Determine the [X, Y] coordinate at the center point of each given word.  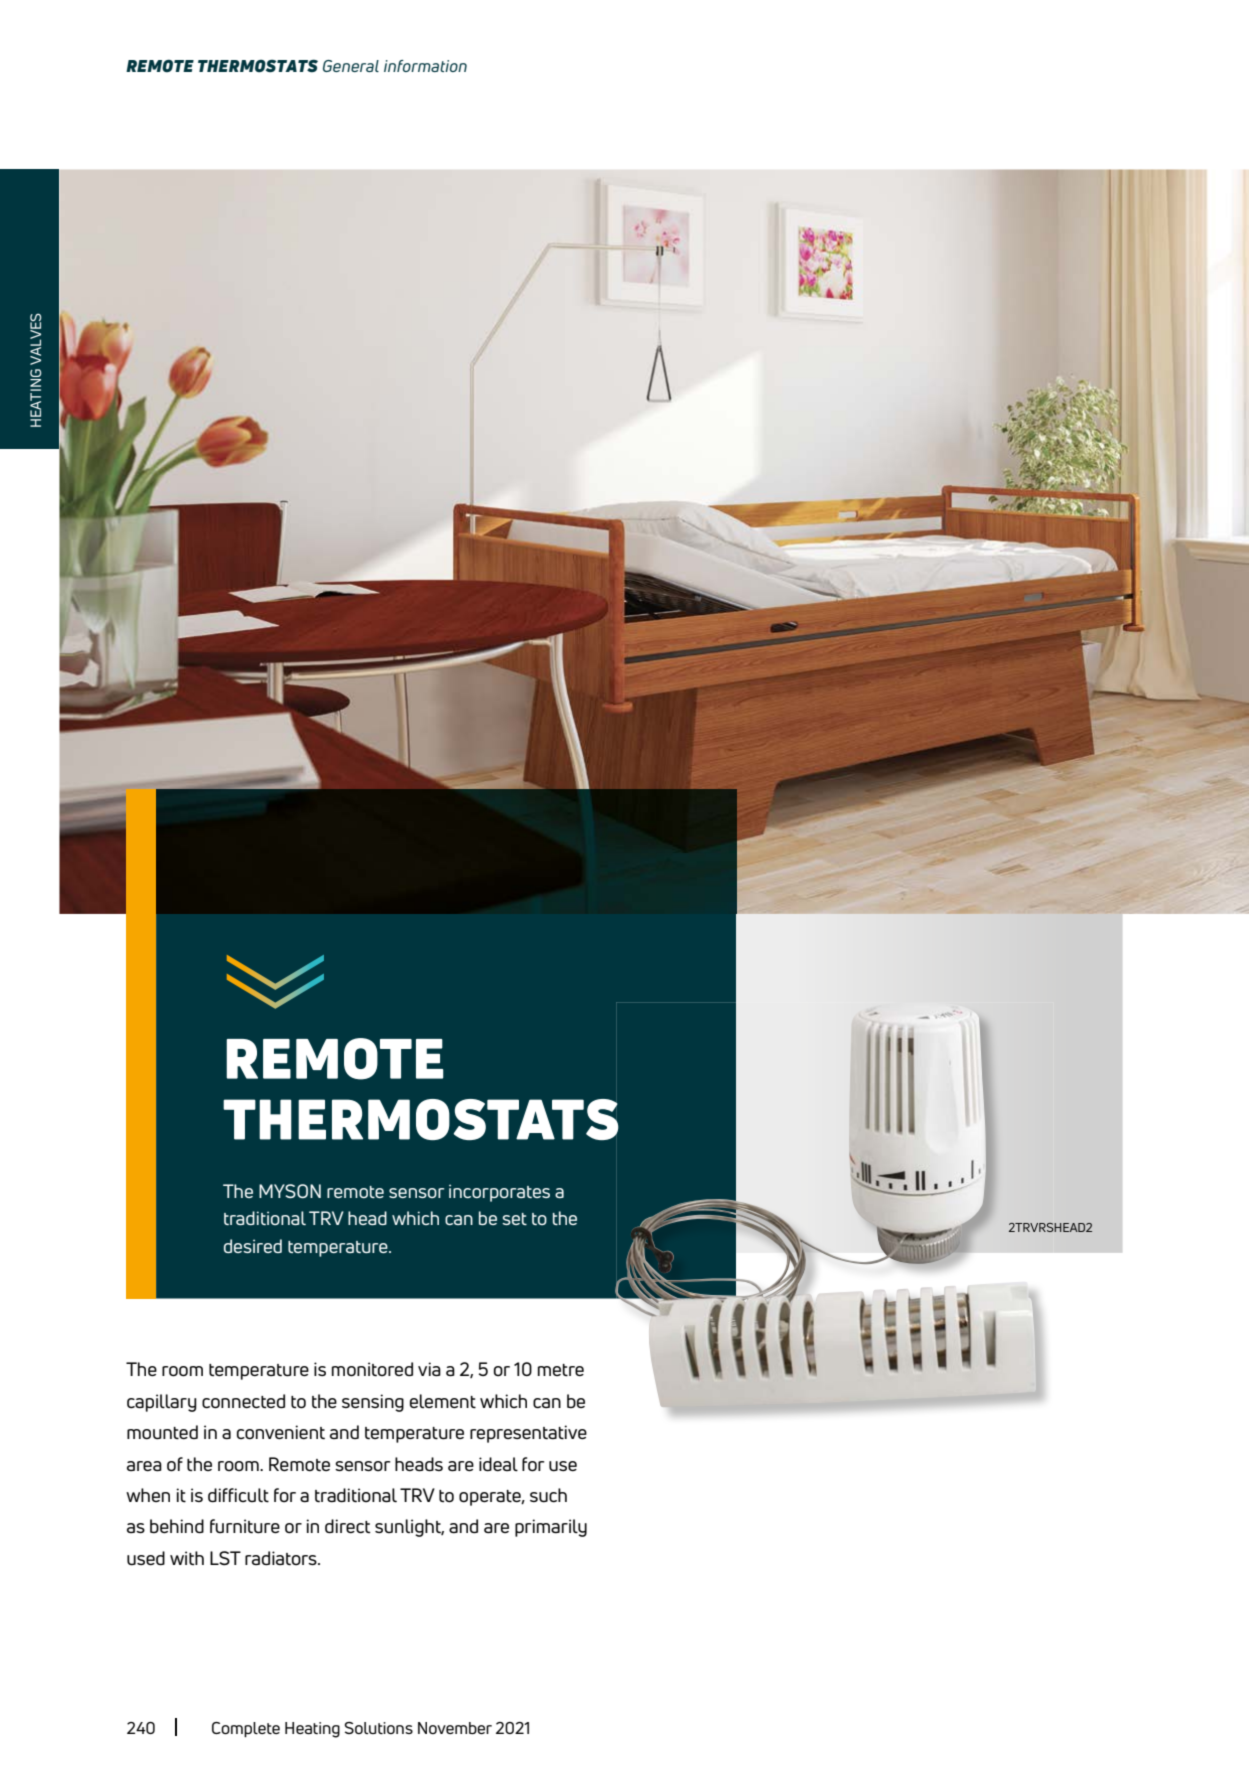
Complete [246, 1729]
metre [561, 1370]
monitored [372, 1369]
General [351, 66]
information [425, 66]
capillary [162, 1403]
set [514, 1219]
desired [253, 1246]
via [429, 1369]
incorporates [499, 1193]
